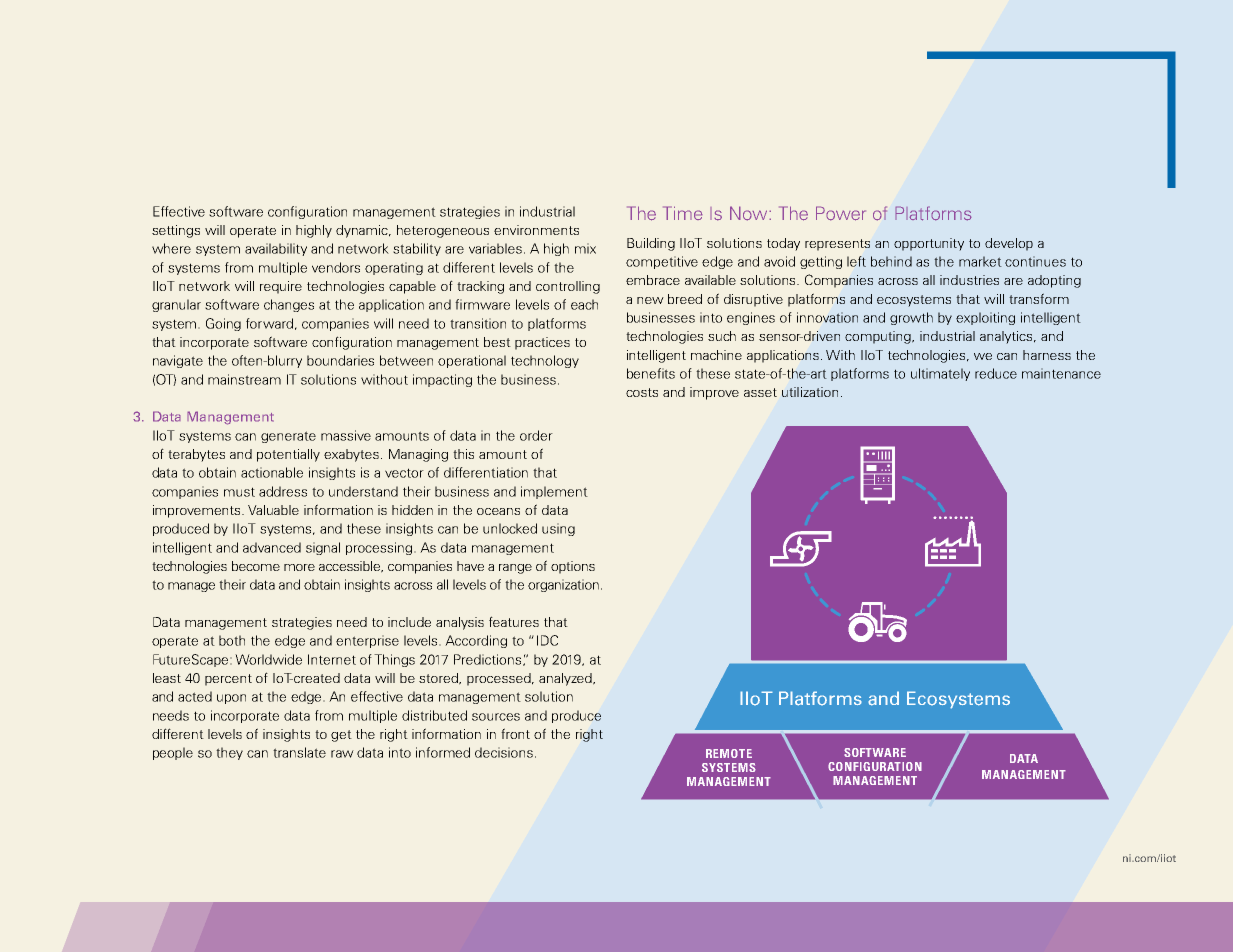 This screenshot has width=1233, height=952. What do you see at coordinates (810, 392) in the screenshot?
I see `utilization` at bounding box center [810, 392].
